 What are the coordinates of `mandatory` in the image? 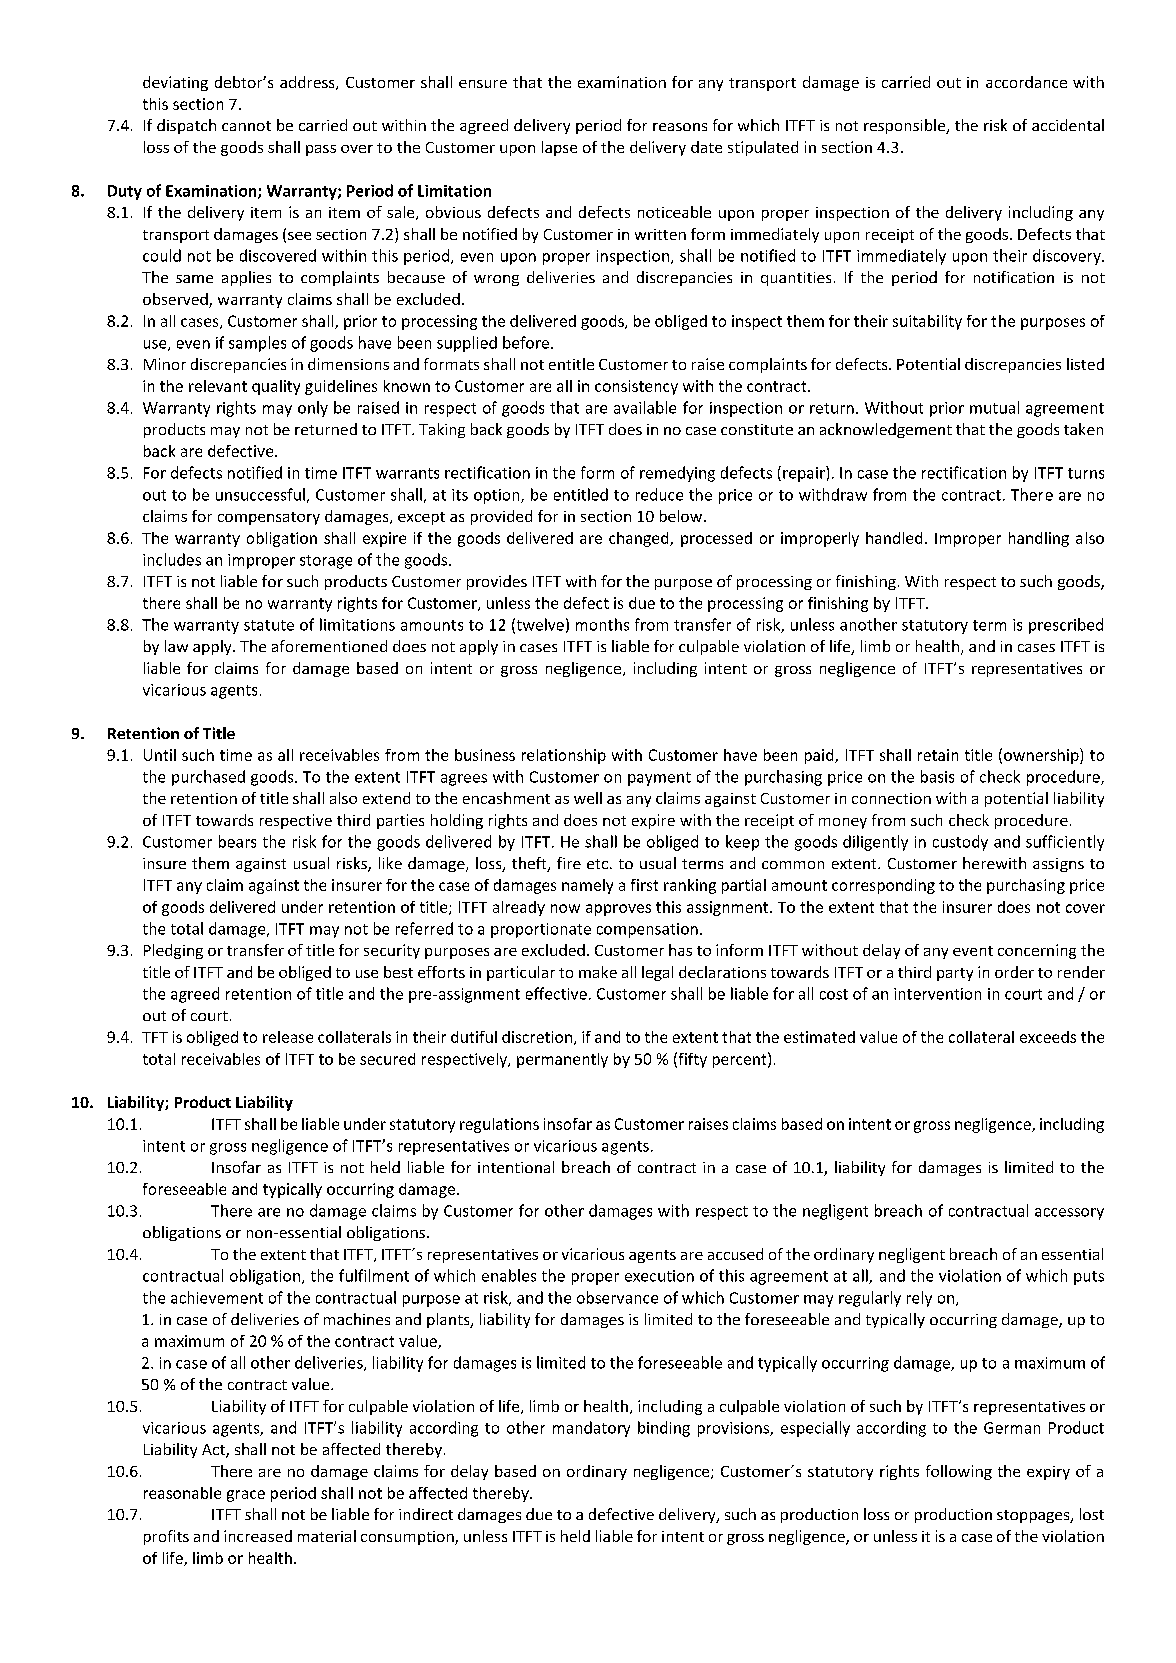 It's located at (591, 1429).
